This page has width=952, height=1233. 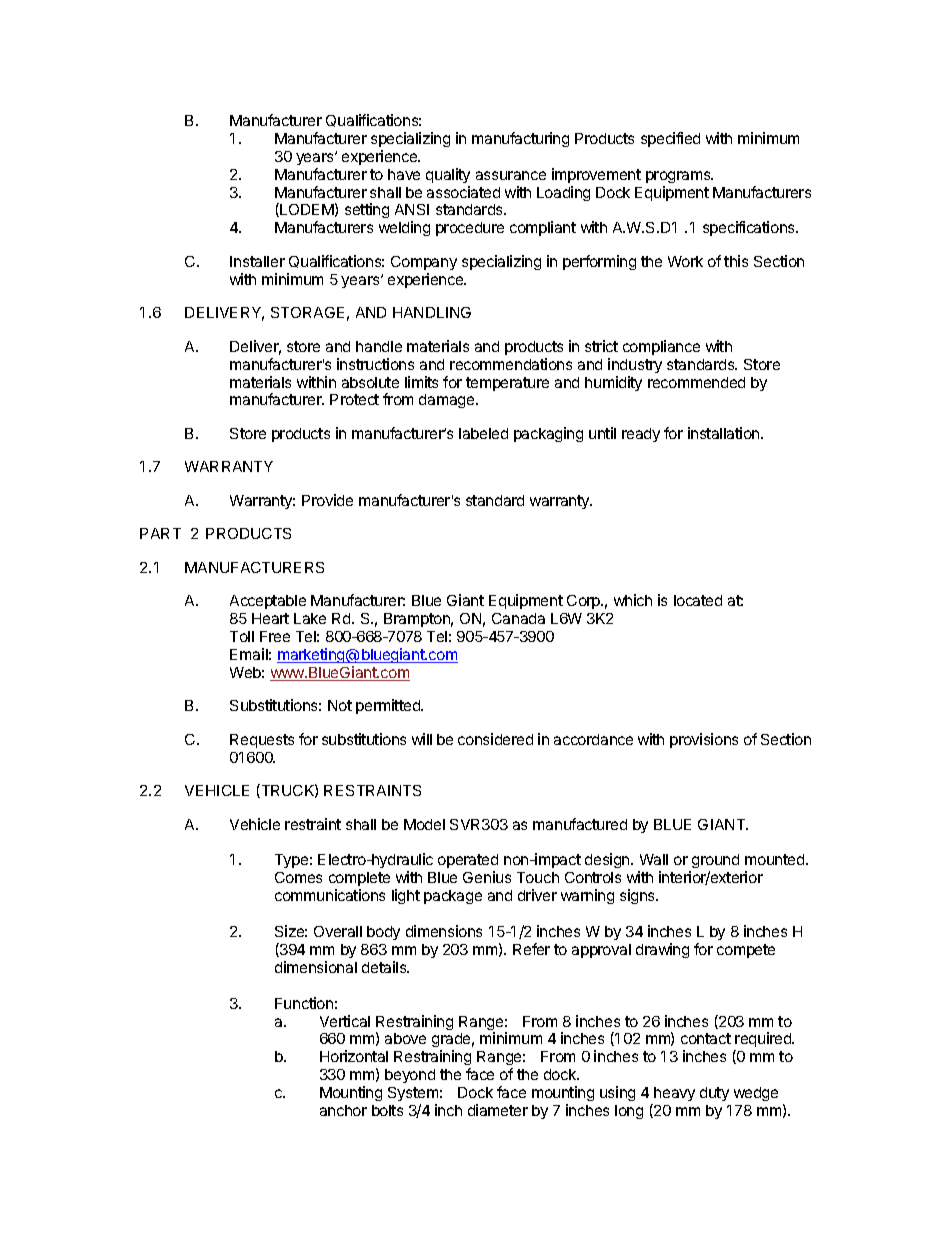 I want to click on Installer, so click(x=257, y=261).
